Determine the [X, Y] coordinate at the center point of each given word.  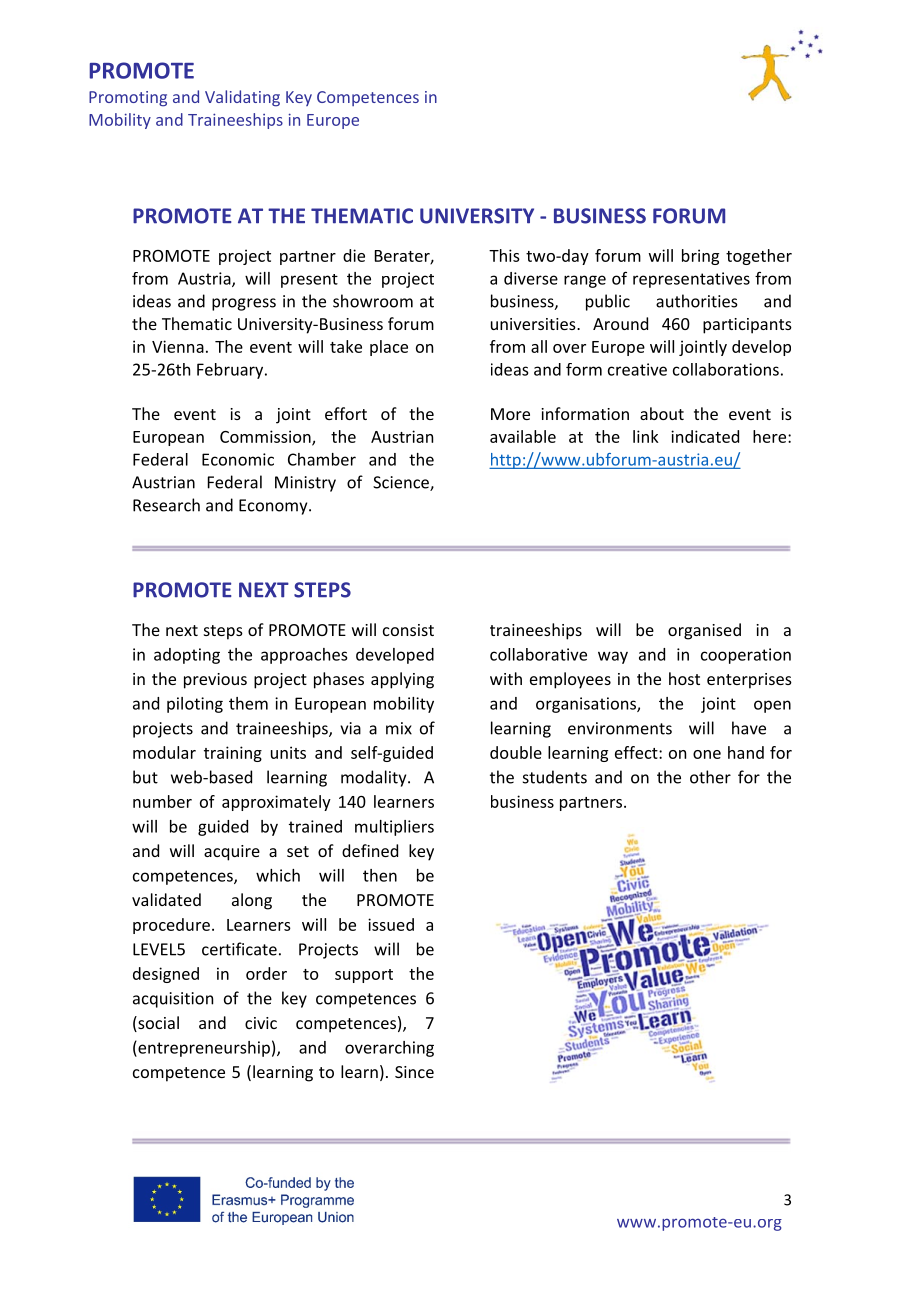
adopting [187, 656]
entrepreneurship [203, 1049]
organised [704, 631]
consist [408, 630]
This [504, 255]
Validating [242, 98]
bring [700, 257]
